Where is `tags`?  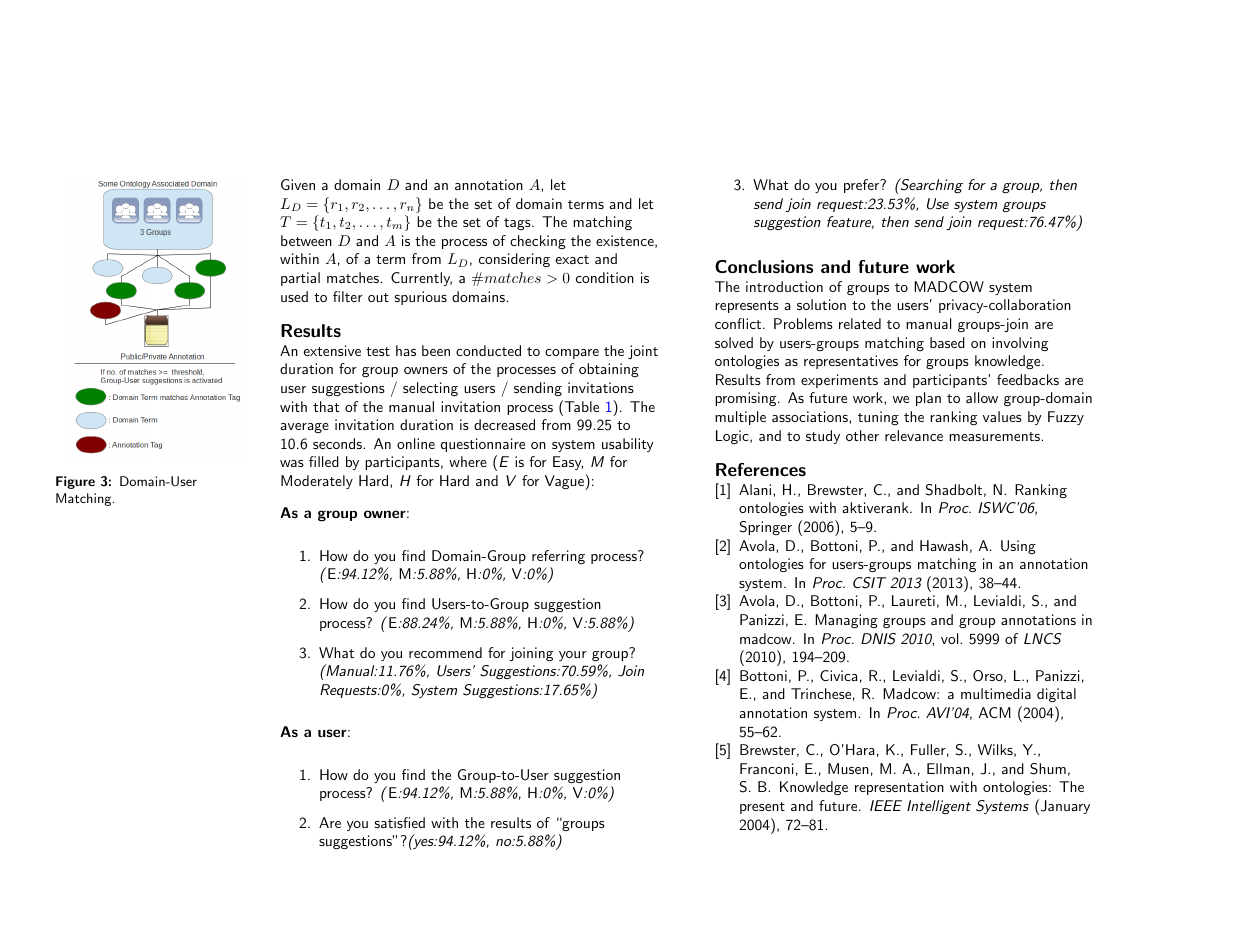
tags is located at coordinates (518, 224).
